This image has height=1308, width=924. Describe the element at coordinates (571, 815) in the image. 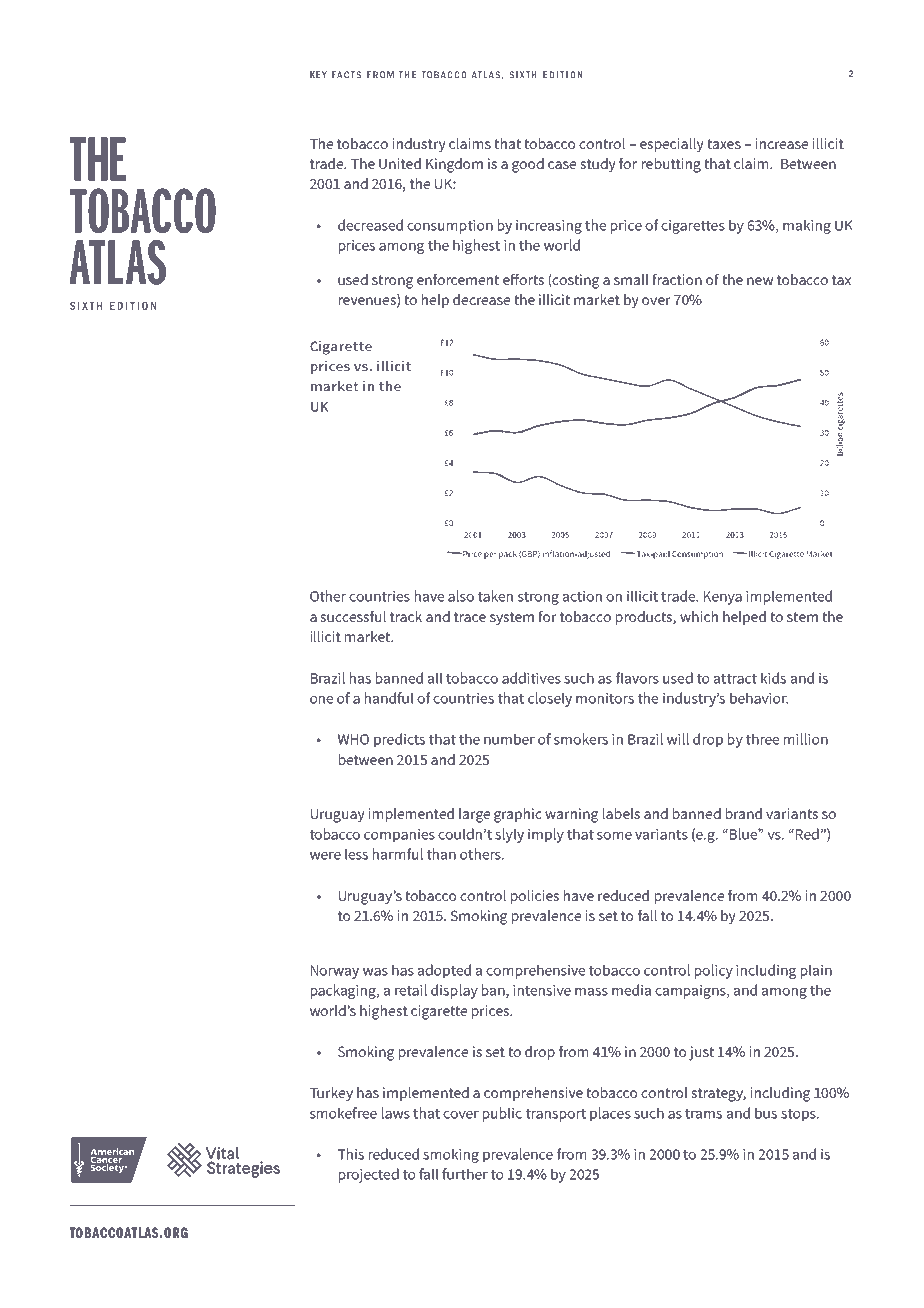

I see `warning` at that location.
